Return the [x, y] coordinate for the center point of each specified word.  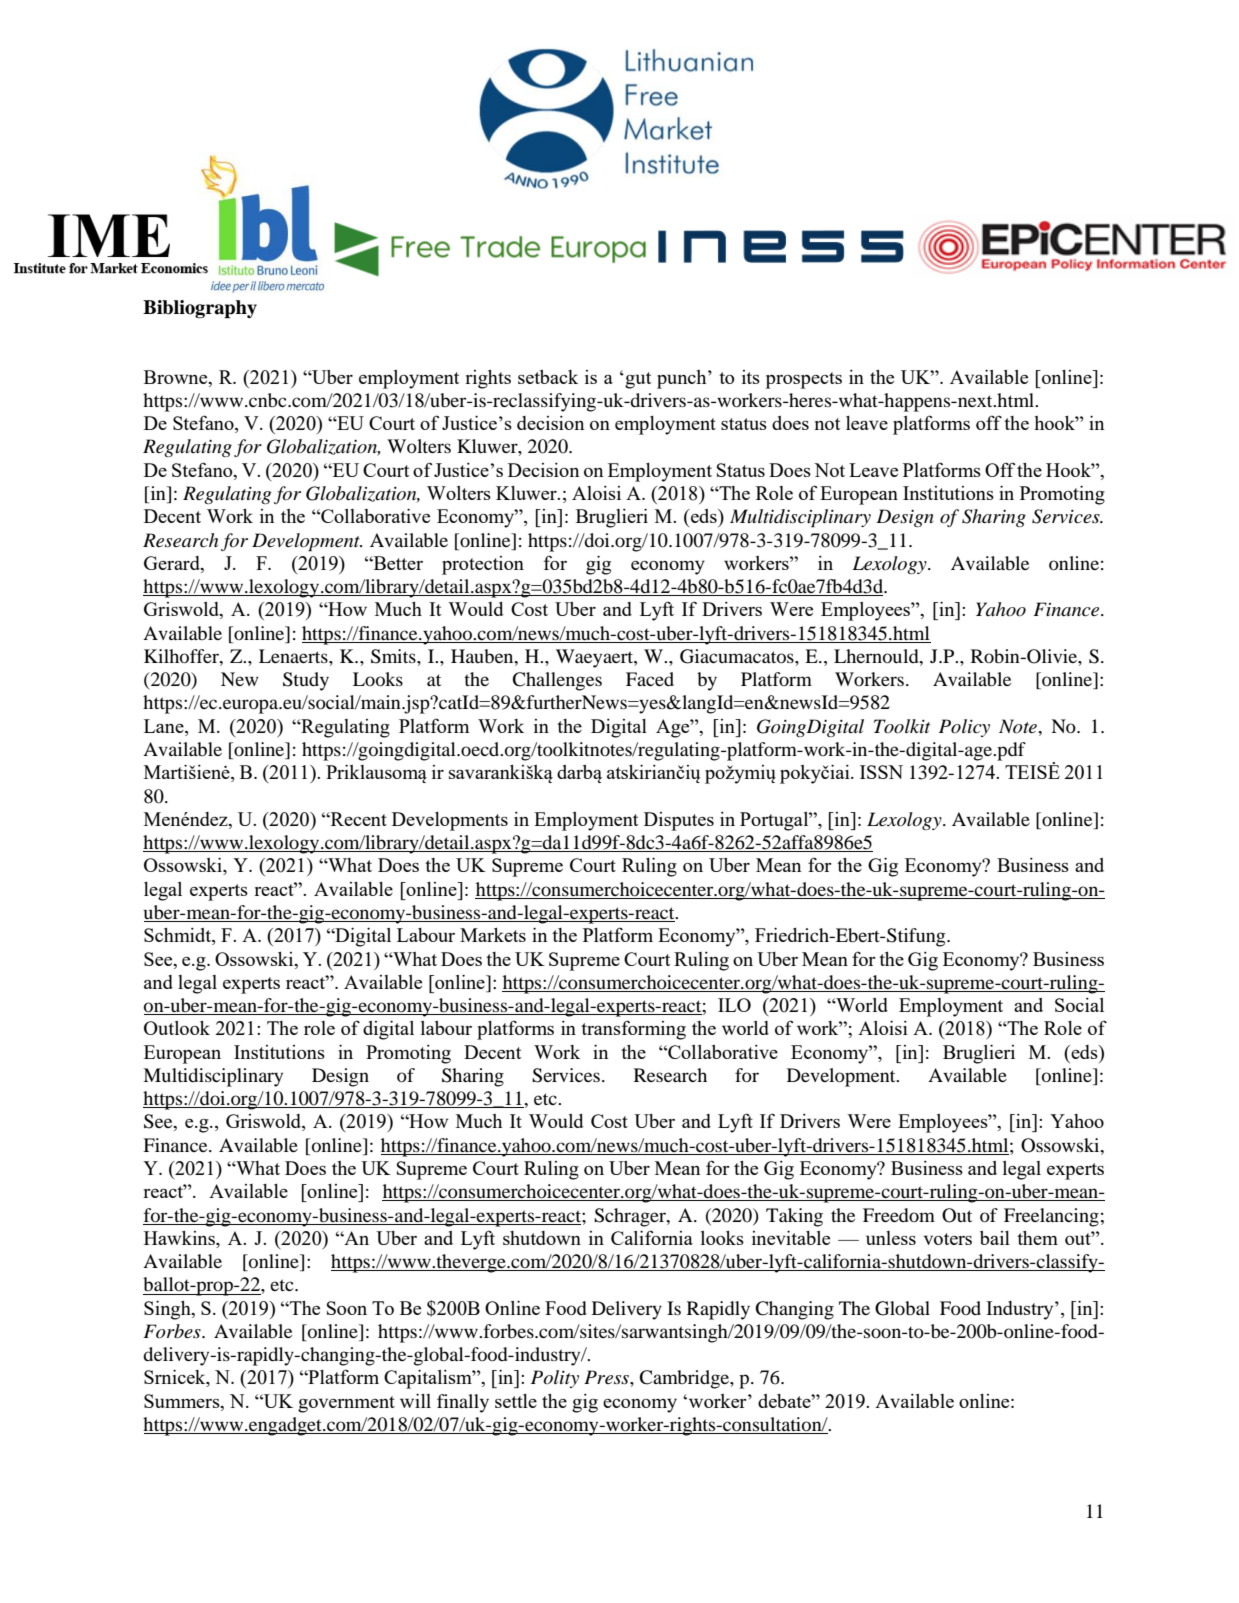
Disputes [679, 821]
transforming [633, 1030]
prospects [804, 380]
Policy [964, 728]
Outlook [177, 1028]
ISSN [881, 772]
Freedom [899, 1215]
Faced [650, 679]
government [346, 1404]
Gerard [173, 564]
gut [637, 380]
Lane [165, 726]
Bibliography [200, 309]
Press [607, 1377]
